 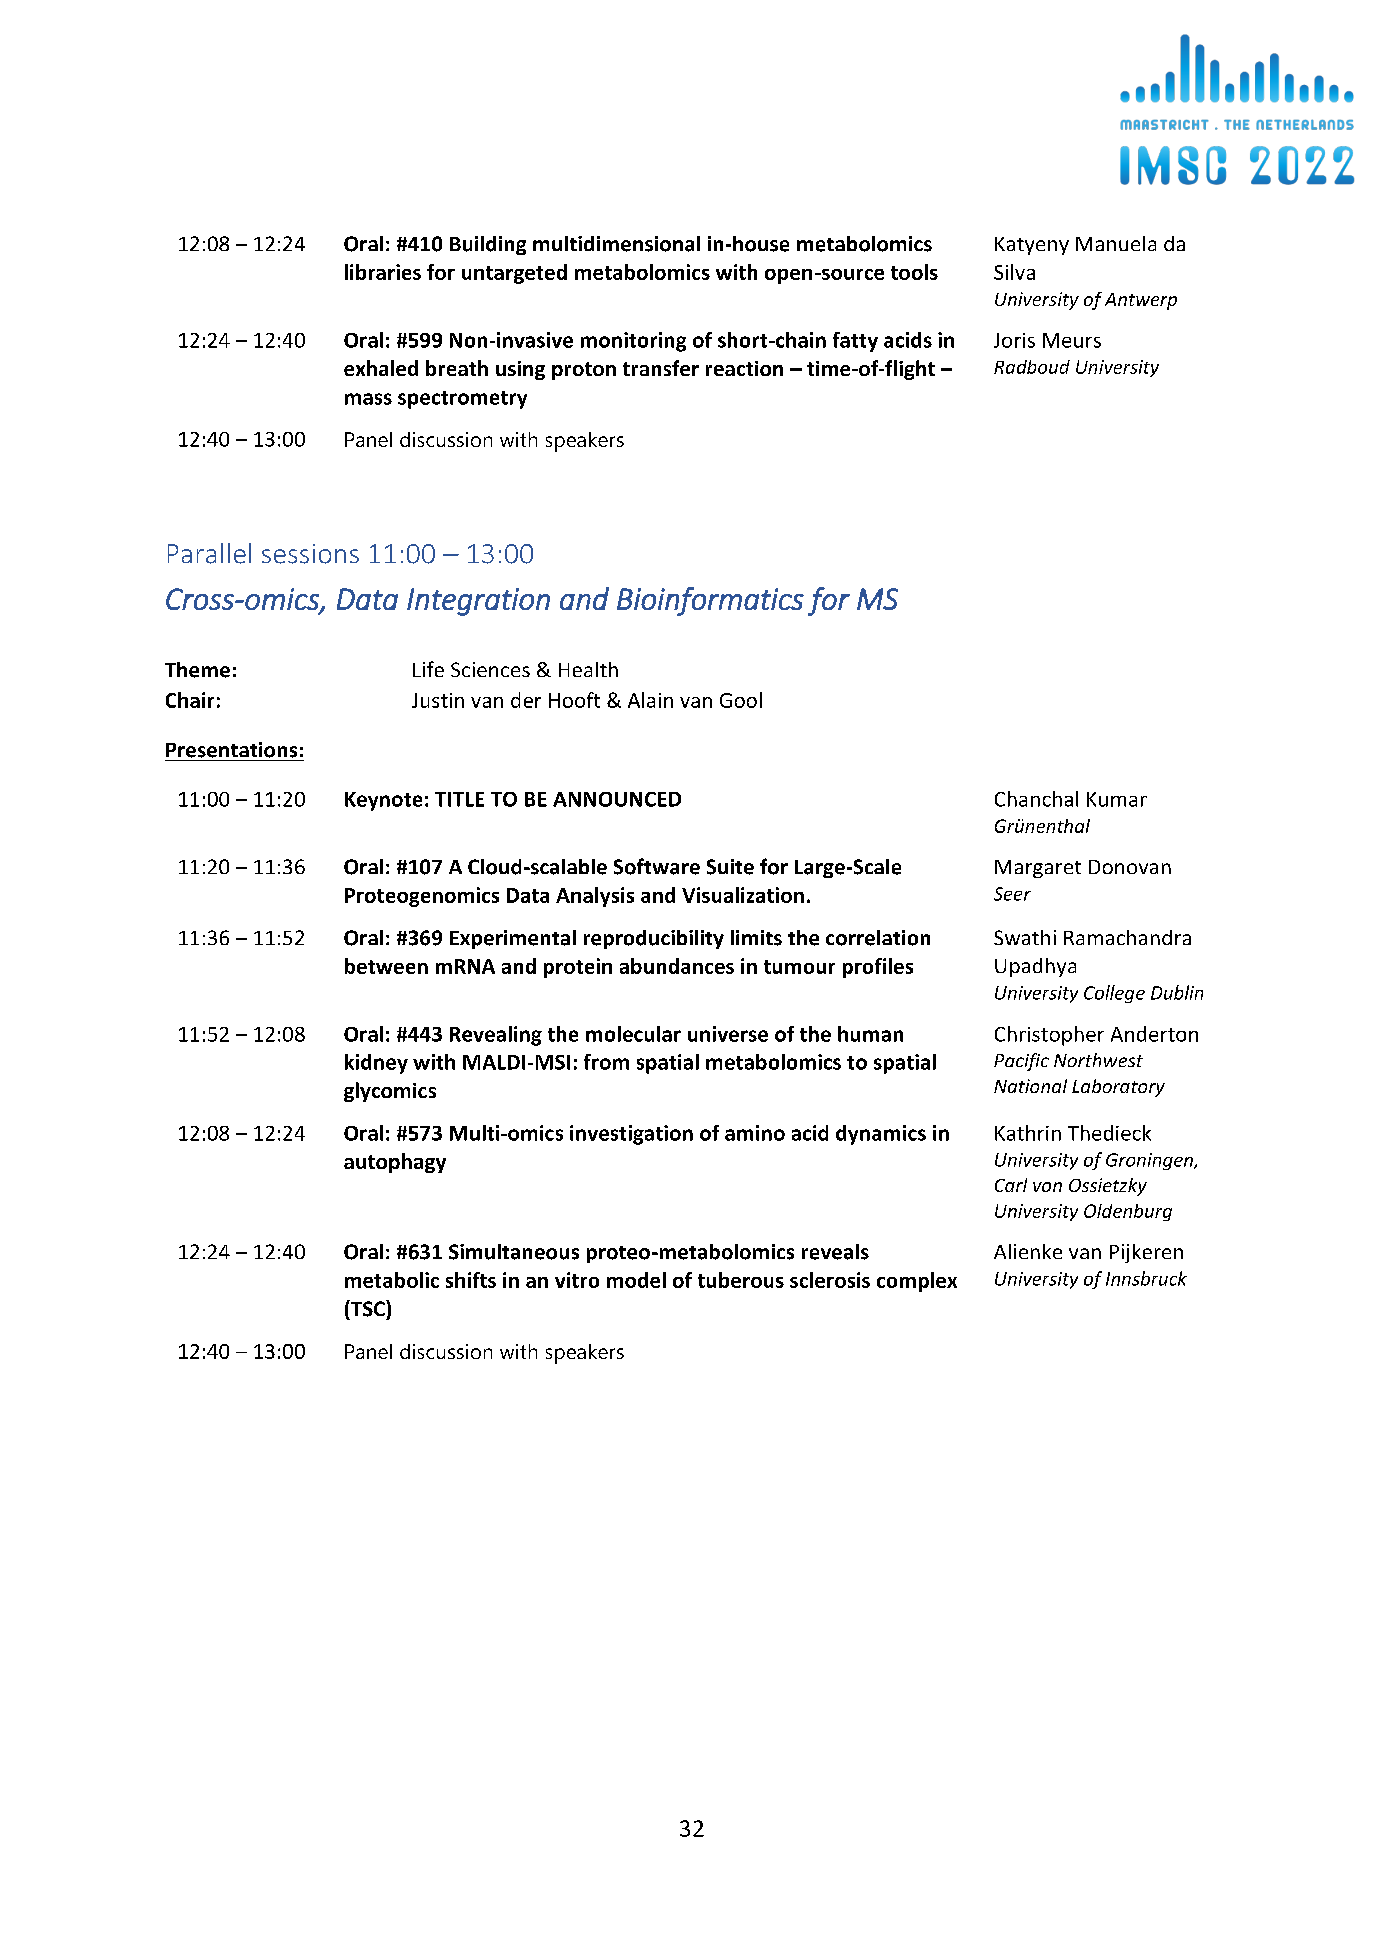 What do you see at coordinates (1032, 367) in the document?
I see `Radboud` at bounding box center [1032, 367].
